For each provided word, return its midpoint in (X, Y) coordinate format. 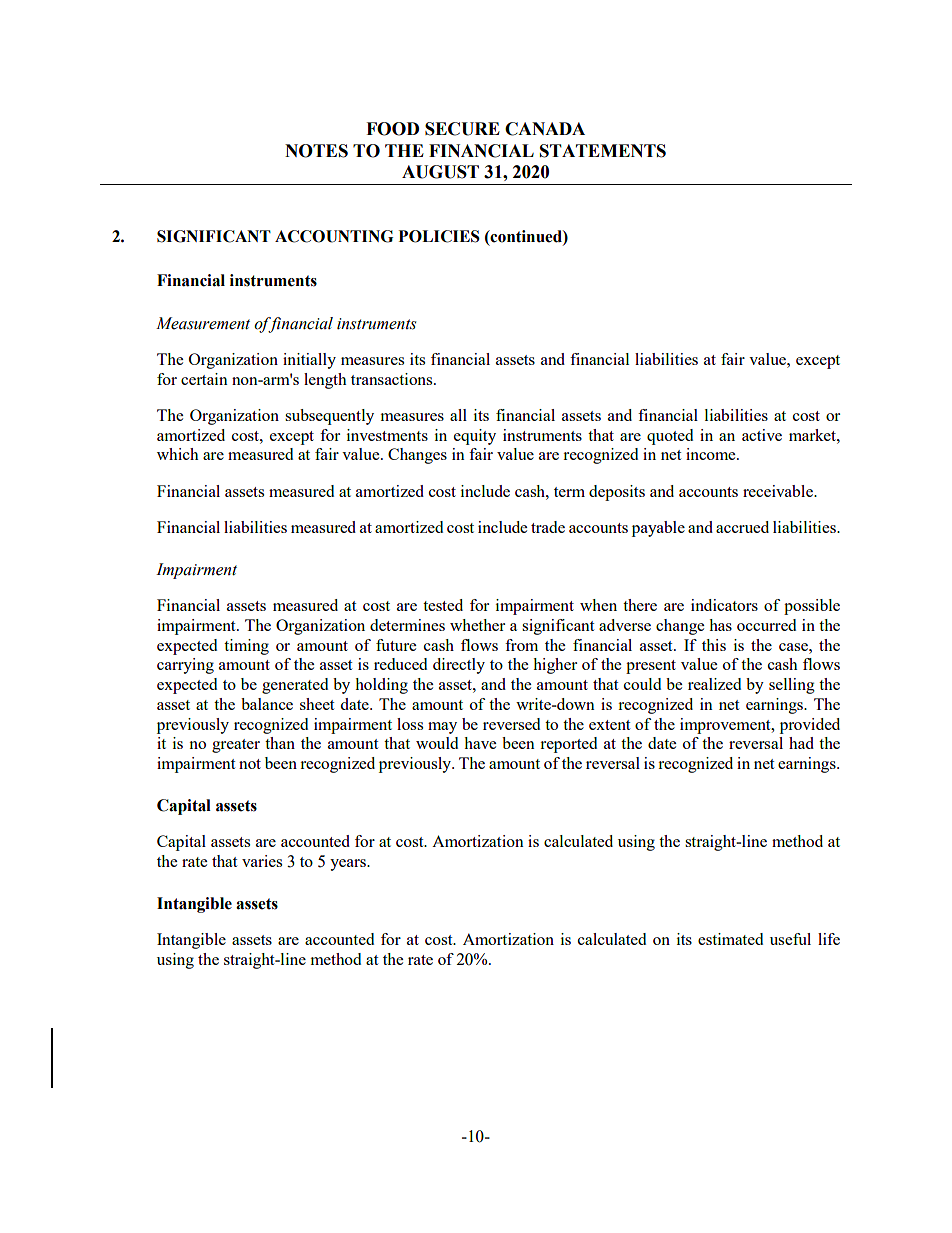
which (178, 454)
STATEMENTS (603, 151)
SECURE (462, 129)
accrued (742, 527)
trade (548, 527)
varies (262, 861)
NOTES (316, 151)
